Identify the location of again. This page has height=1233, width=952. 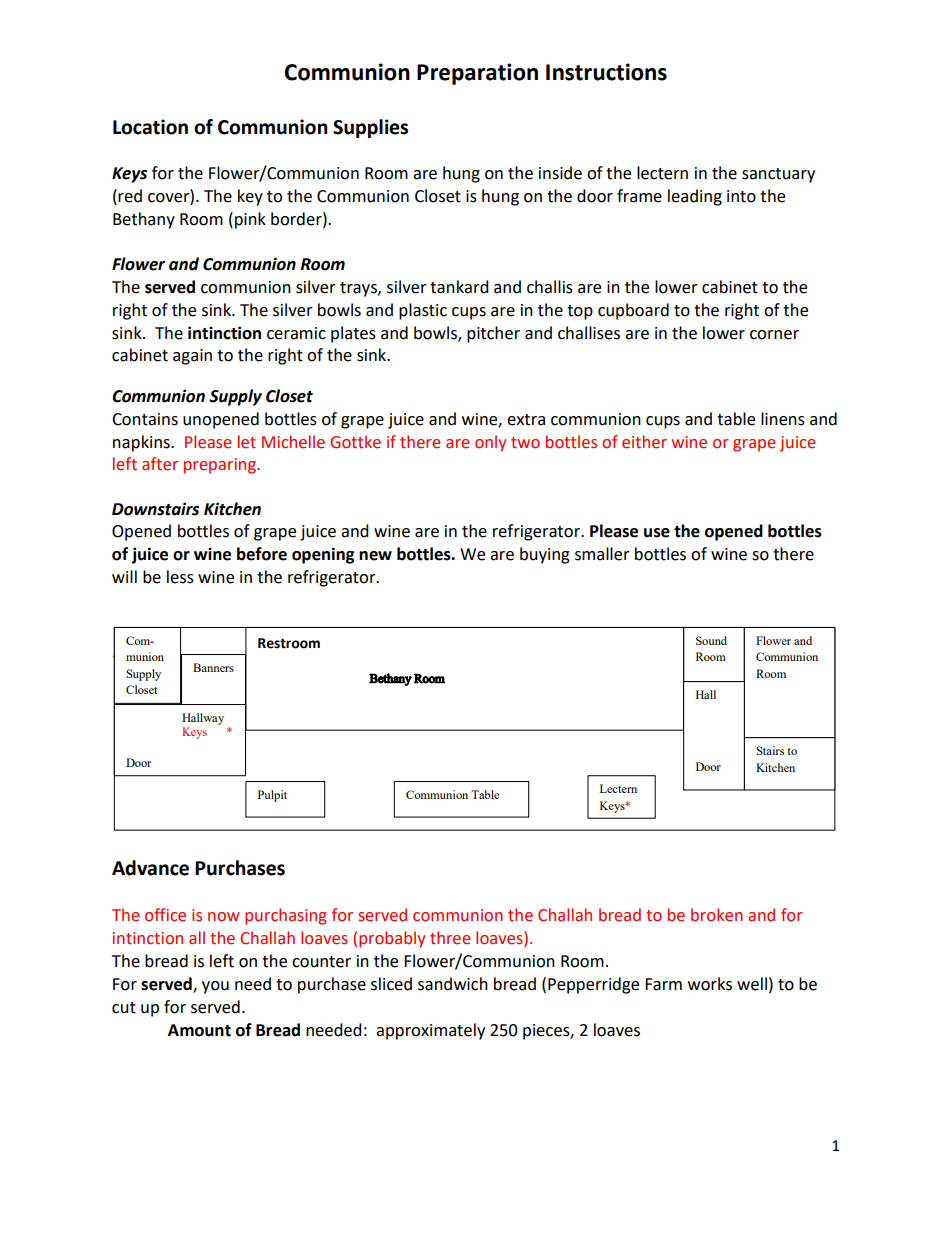
(192, 357).
